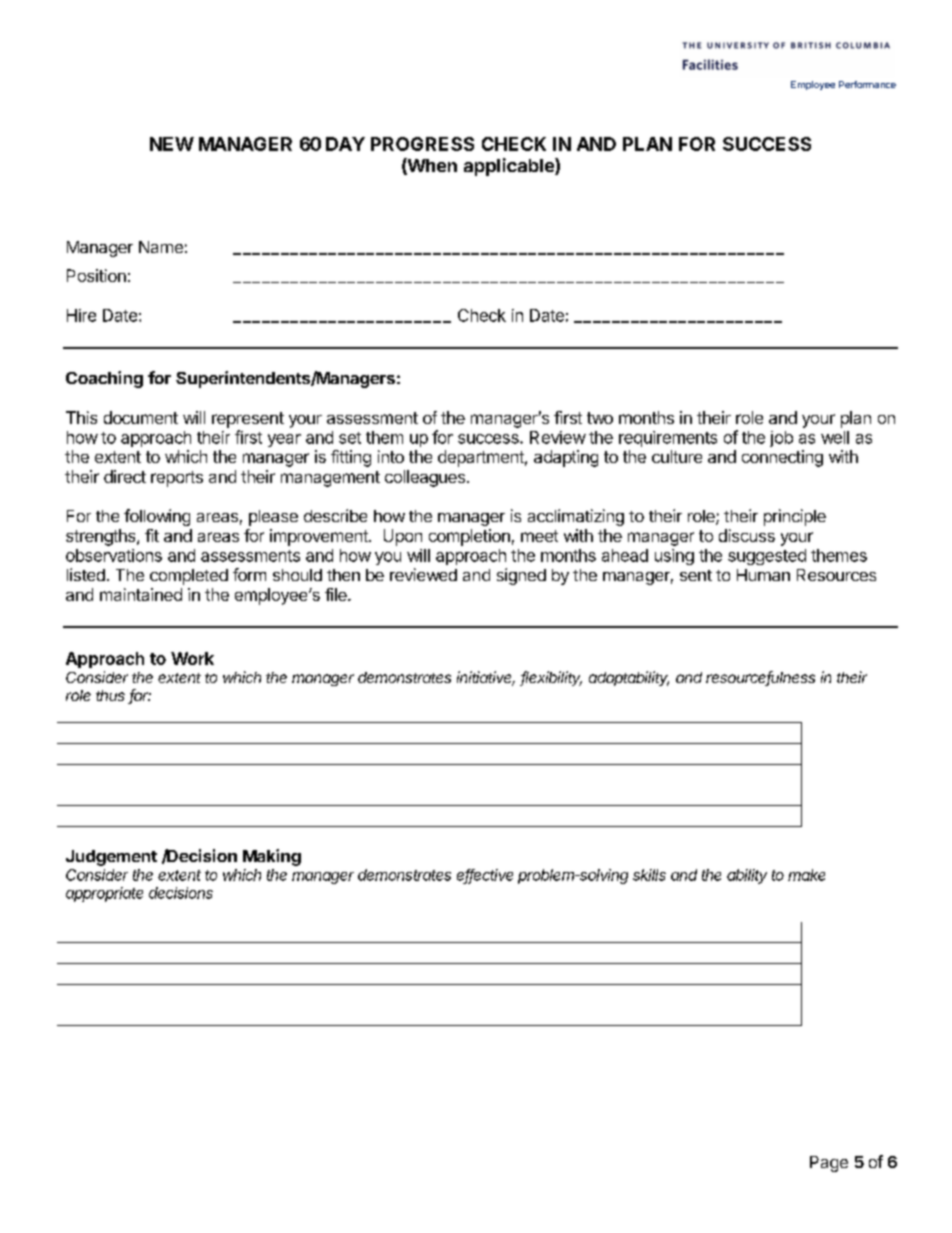 Image resolution: width=952 pixels, height=1233 pixels. What do you see at coordinates (829, 1164) in the screenshot?
I see `Page` at bounding box center [829, 1164].
